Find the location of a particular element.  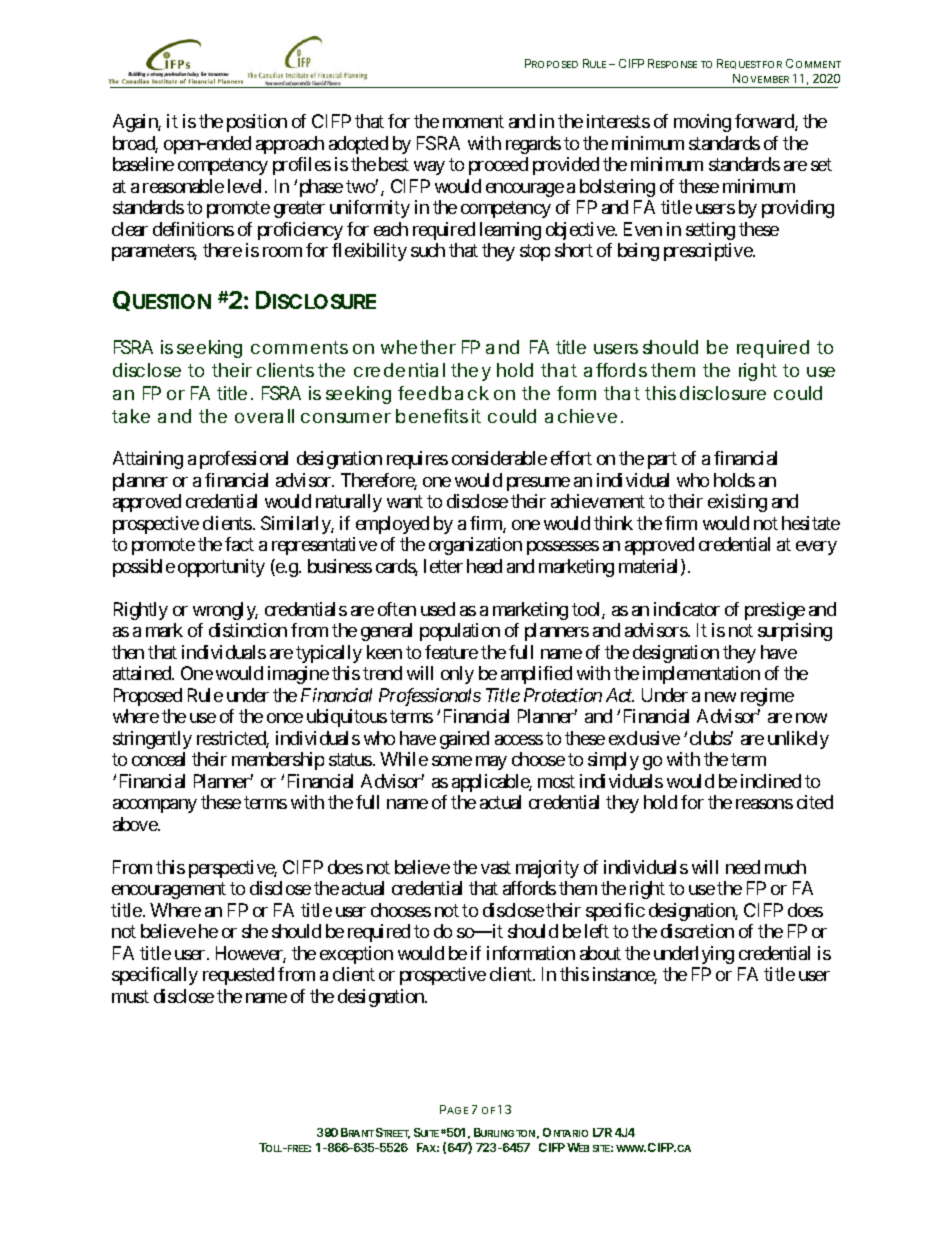

every is located at coordinates (816, 548).
